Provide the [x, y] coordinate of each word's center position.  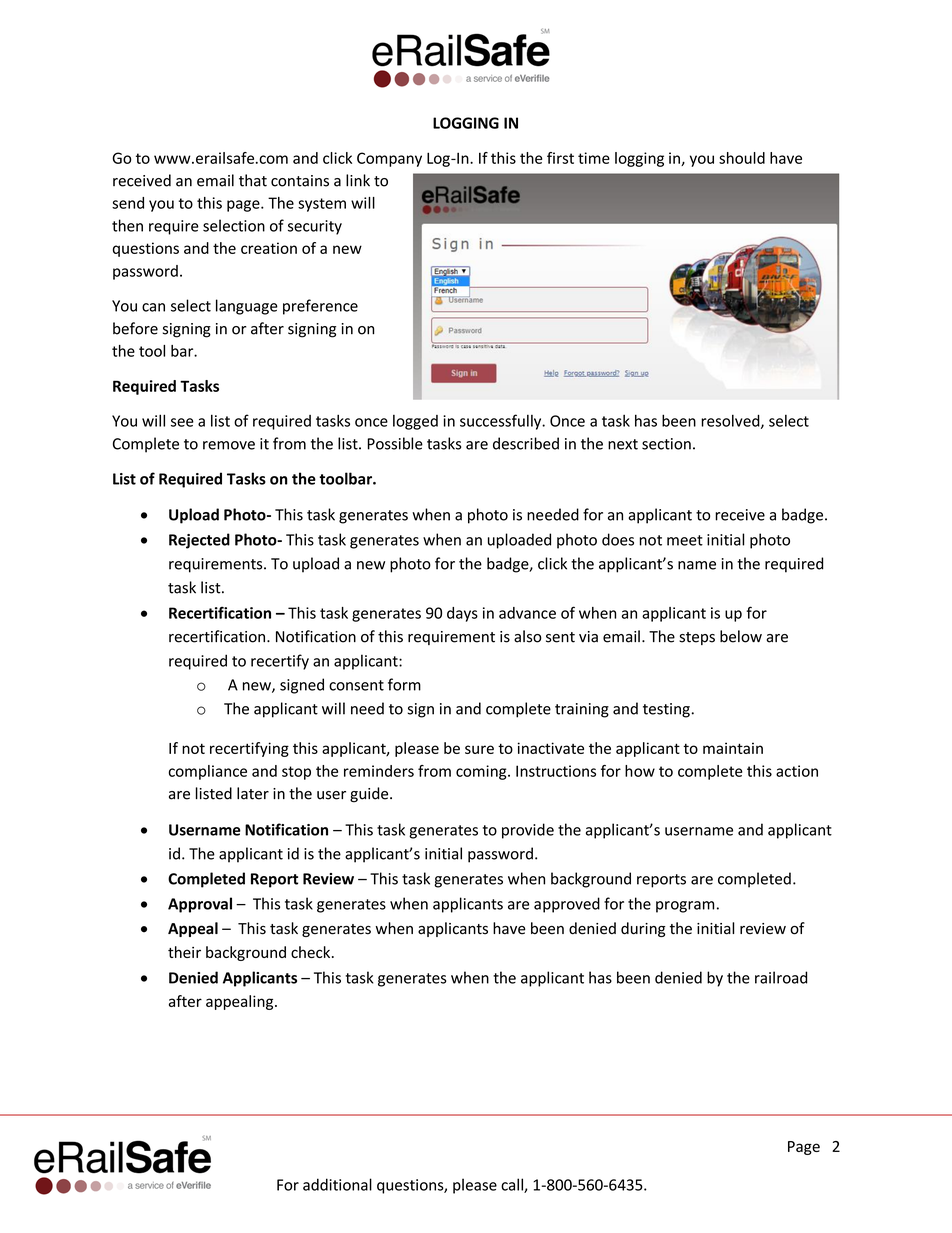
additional [337, 1184]
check [312, 952]
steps [697, 638]
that [253, 180]
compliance [208, 772]
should [742, 158]
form [404, 684]
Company [389, 159]
